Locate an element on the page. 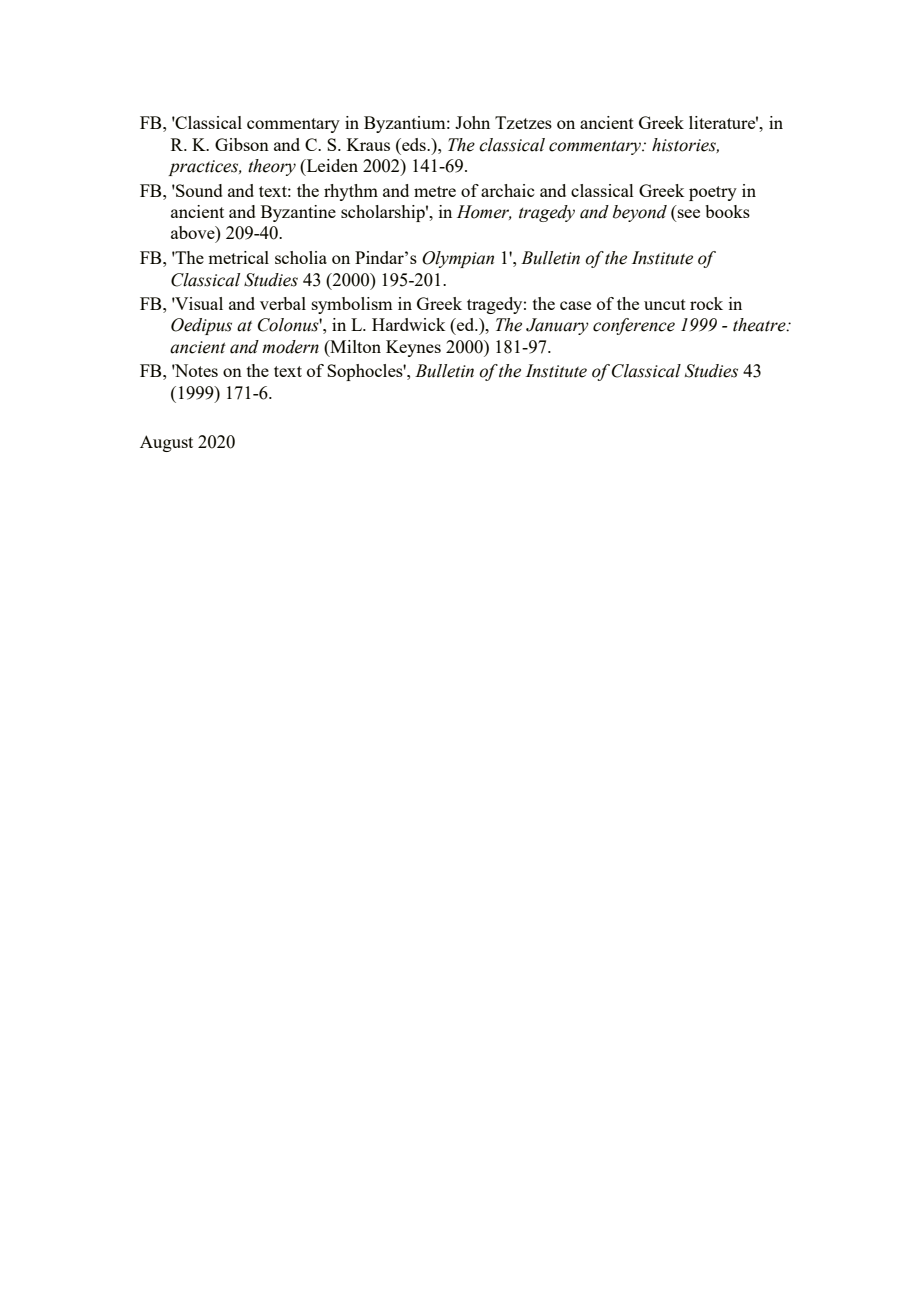 This page has width=924, height=1308. metrical is located at coordinates (238, 257).
